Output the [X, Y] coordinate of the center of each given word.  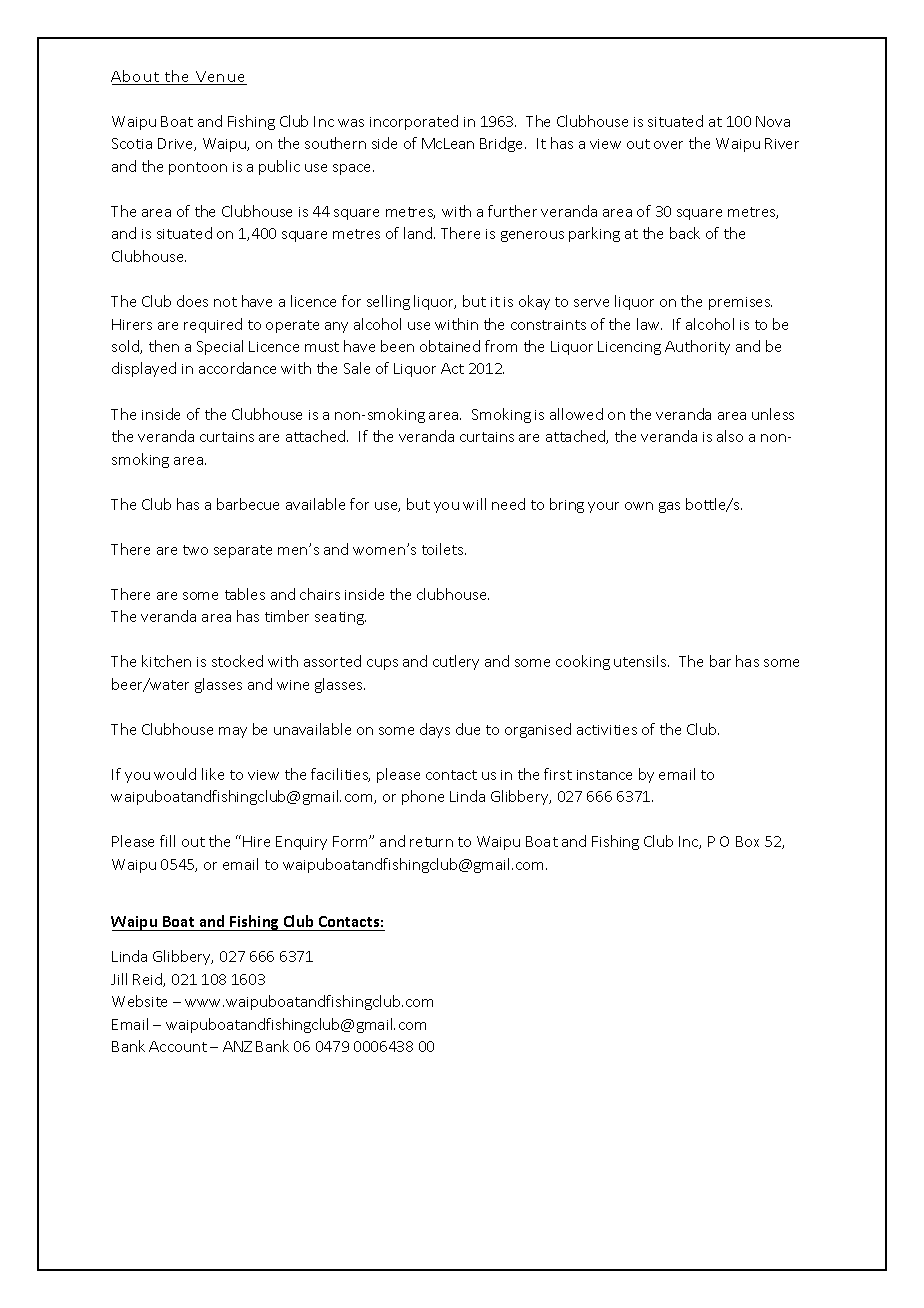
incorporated [414, 122]
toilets [444, 549]
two [195, 550]
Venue [220, 78]
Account [178, 1046]
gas [669, 507]
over [668, 145]
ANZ [237, 1046]
